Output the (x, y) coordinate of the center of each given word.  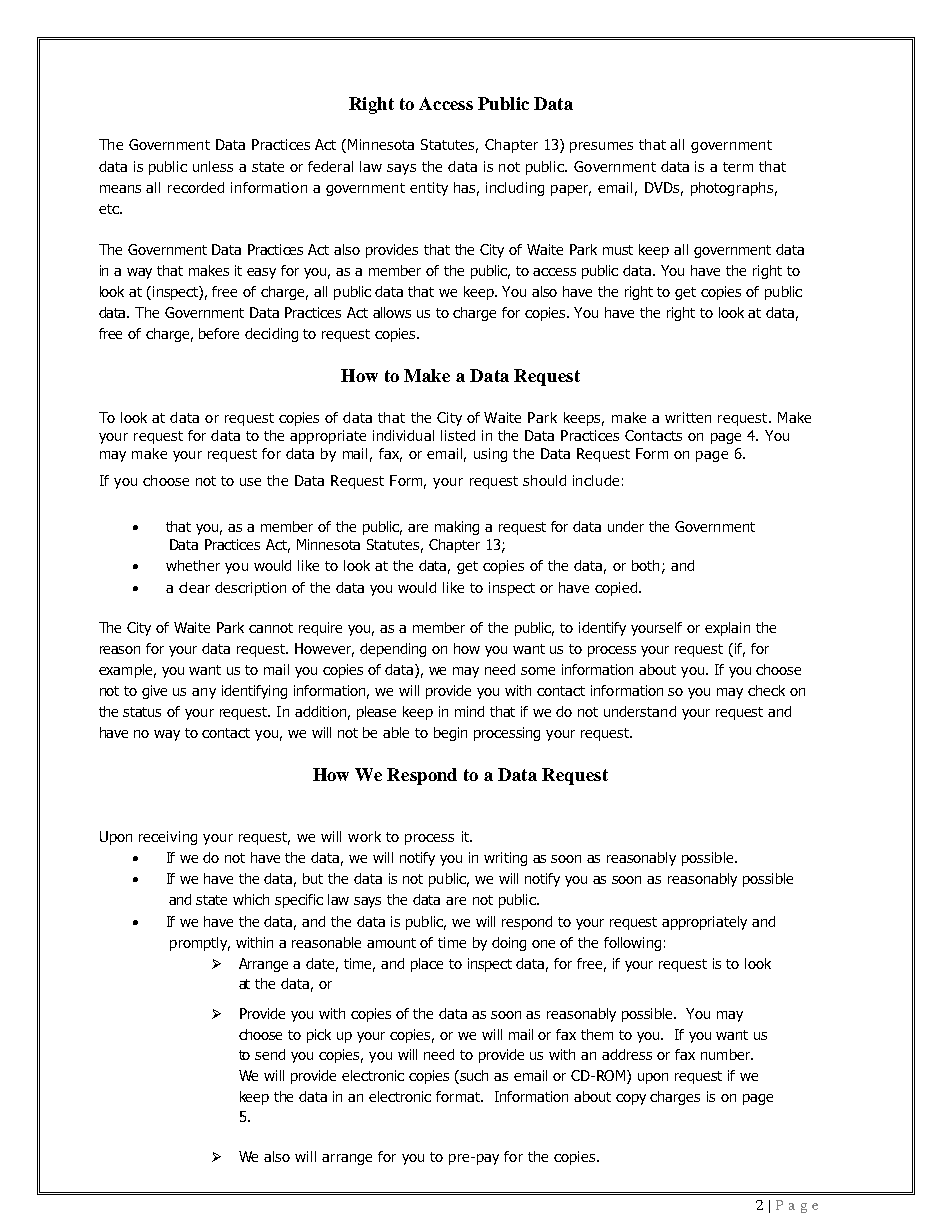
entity (429, 189)
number (726, 1054)
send (270, 1054)
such (474, 1075)
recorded (196, 187)
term (738, 167)
